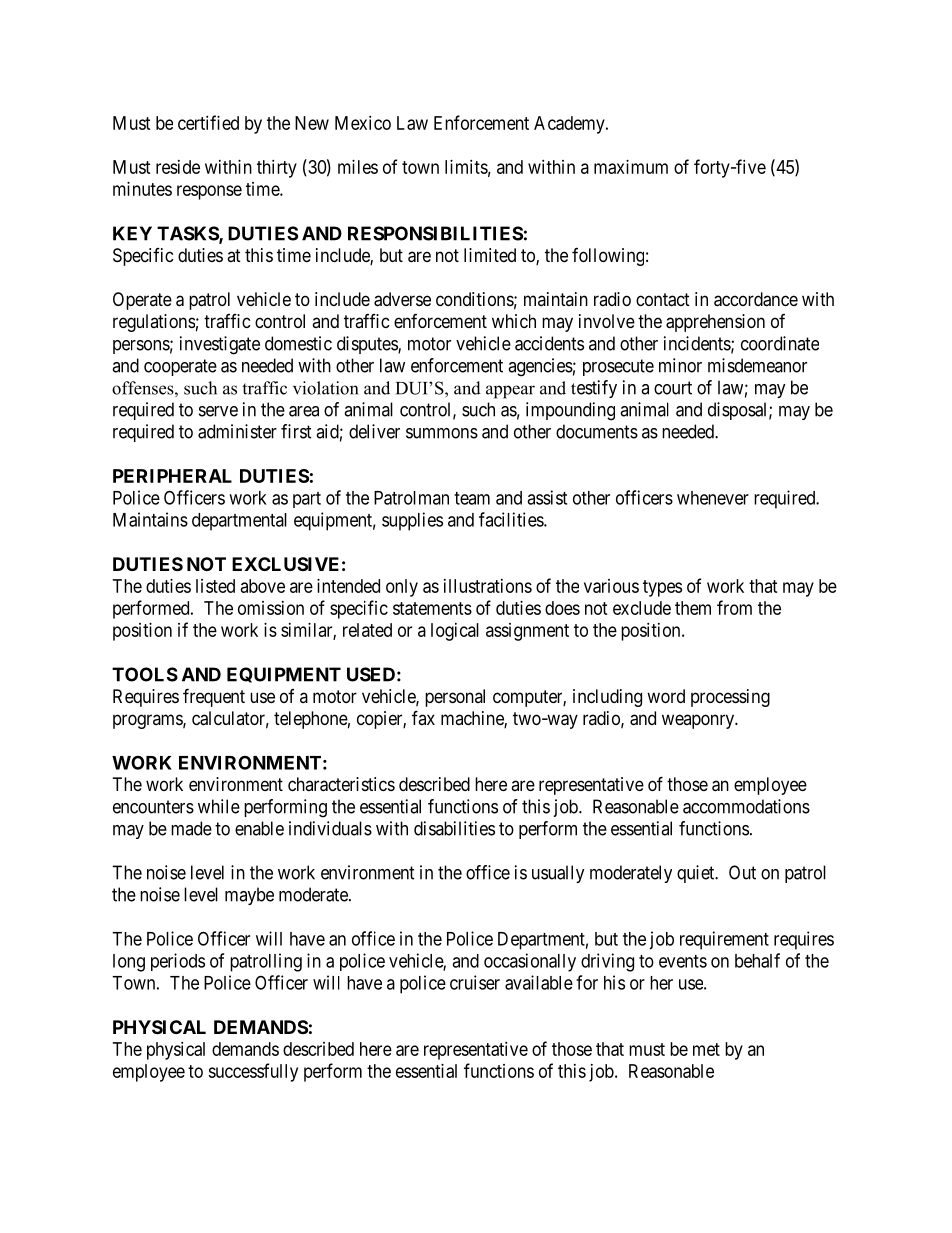 This page has height=1233, width=952. What do you see at coordinates (215, 586) in the page?
I see `listed` at bounding box center [215, 586].
